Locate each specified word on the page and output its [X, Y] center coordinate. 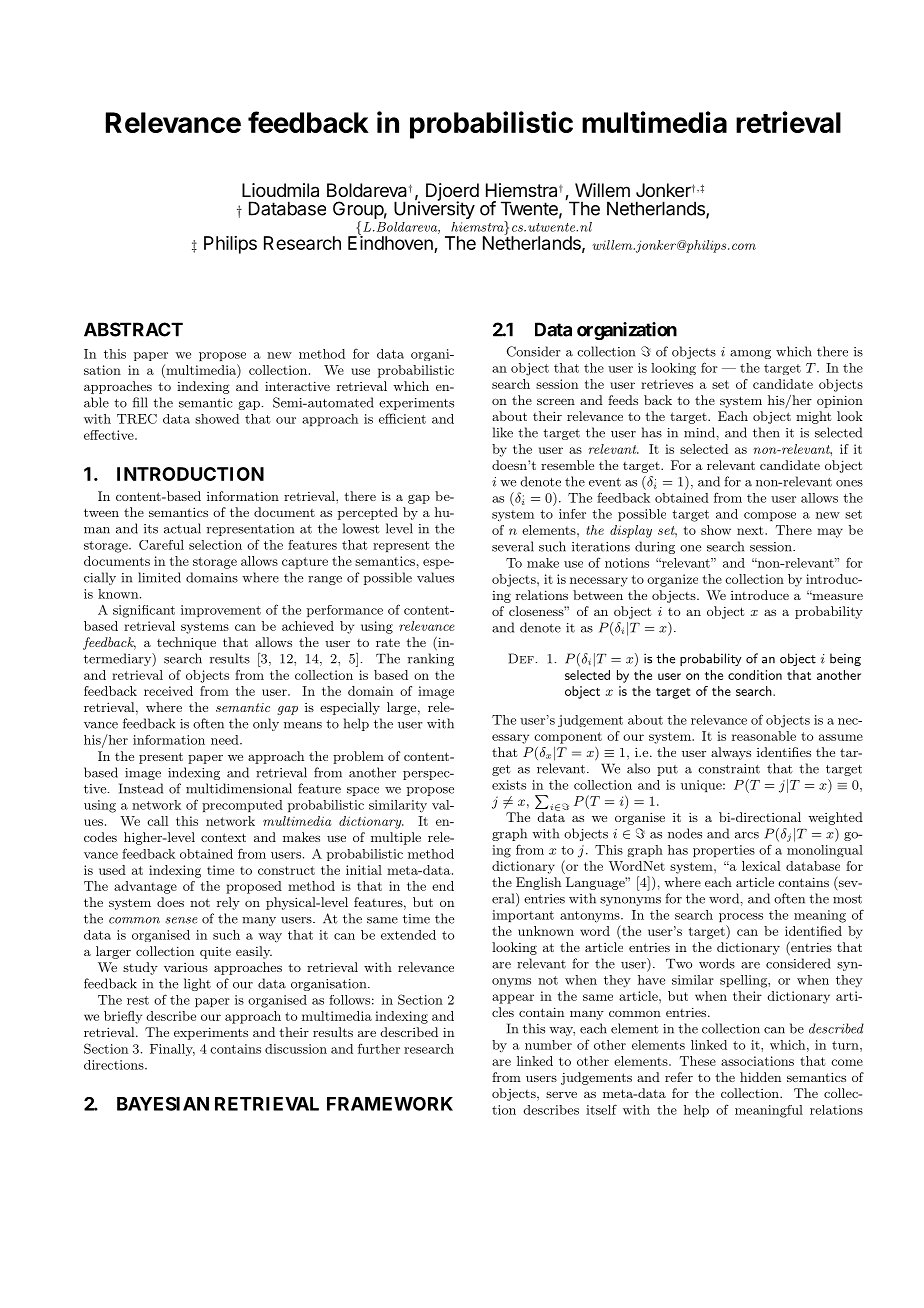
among [750, 354]
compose [770, 516]
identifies [784, 752]
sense [181, 920]
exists [509, 785]
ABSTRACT [133, 329]
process [741, 917]
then [766, 432]
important [523, 916]
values [435, 577]
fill [140, 402]
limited [159, 577]
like [503, 432]
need [226, 740]
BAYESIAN [163, 1104]
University [434, 209]
